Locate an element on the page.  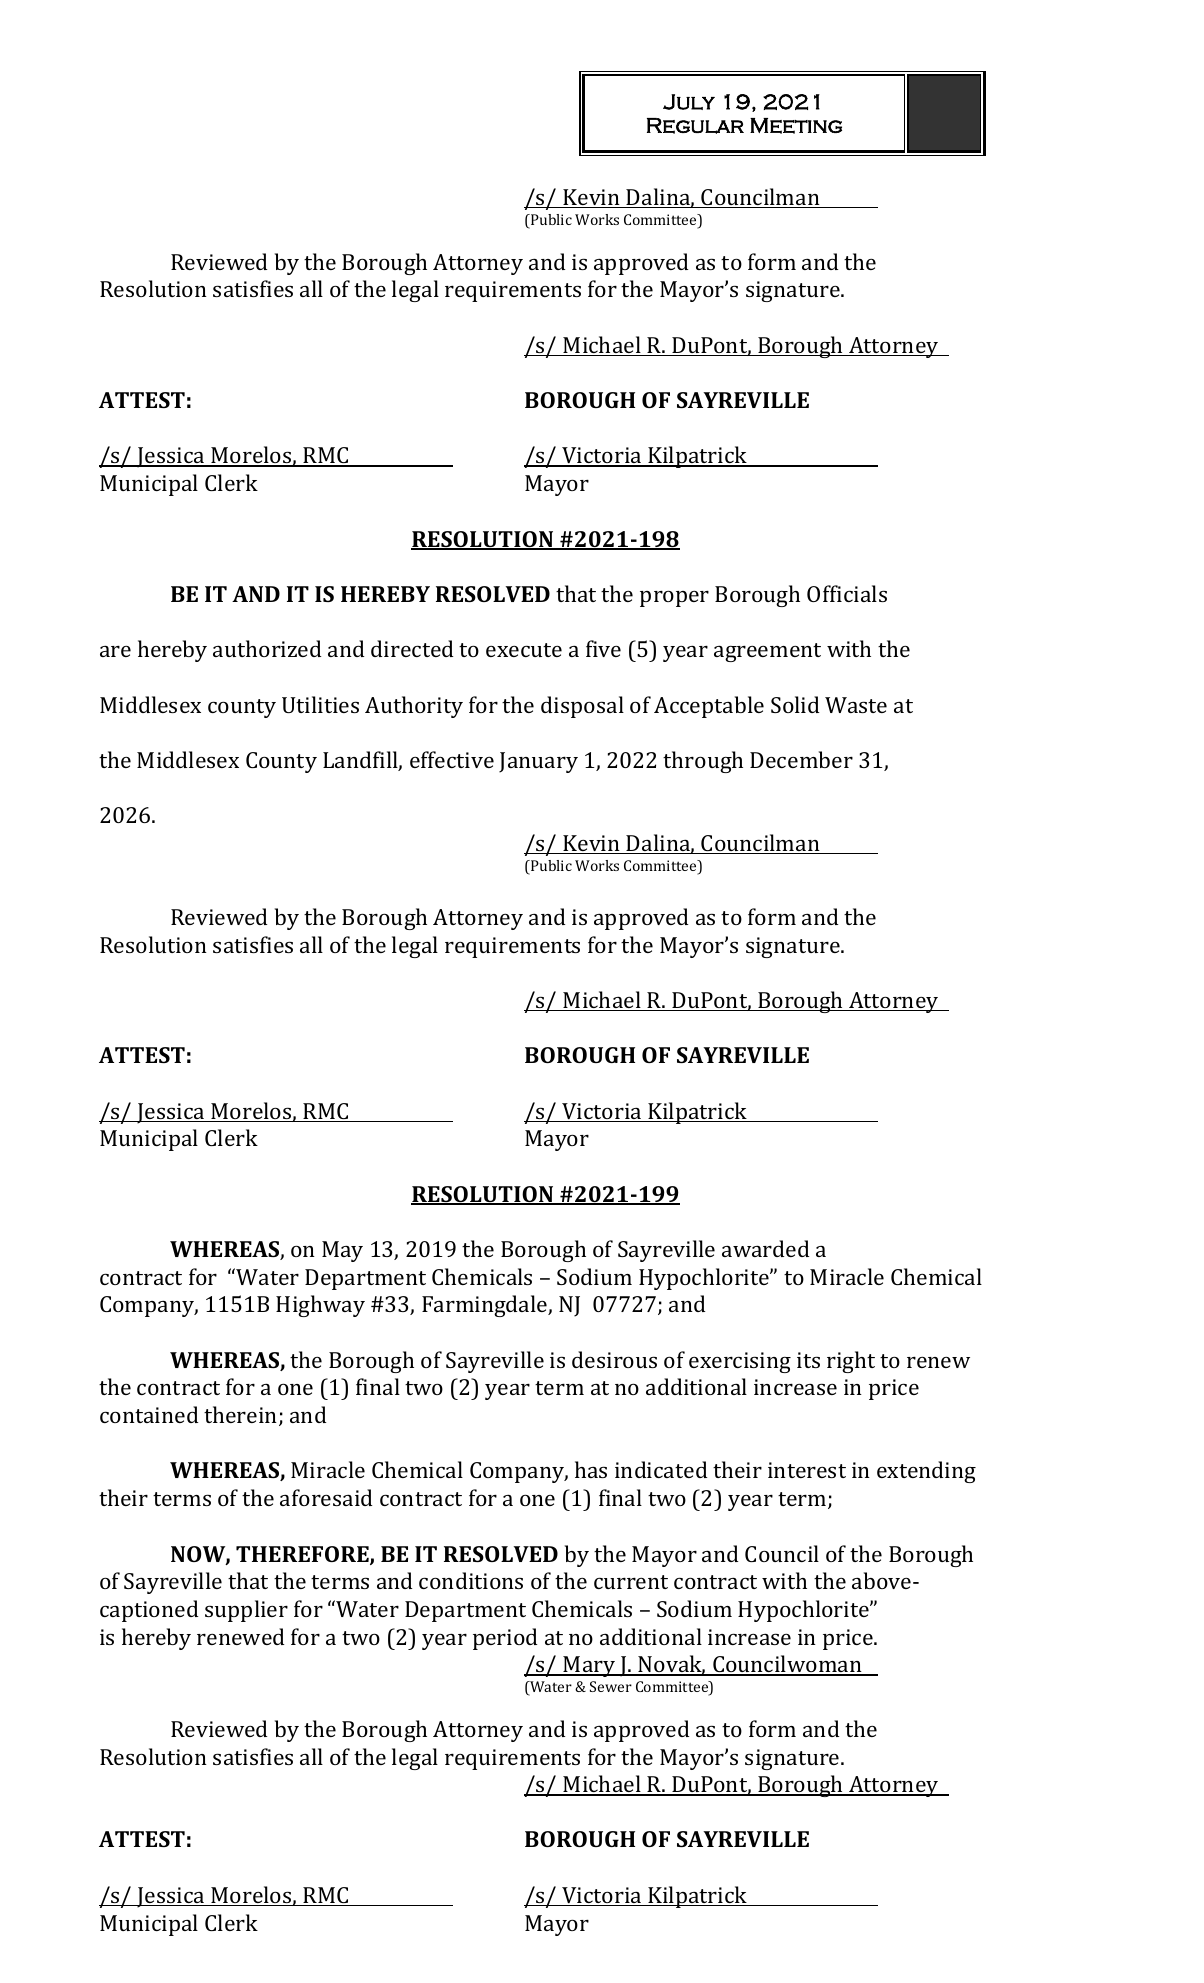
Meeting is located at coordinates (796, 126).
